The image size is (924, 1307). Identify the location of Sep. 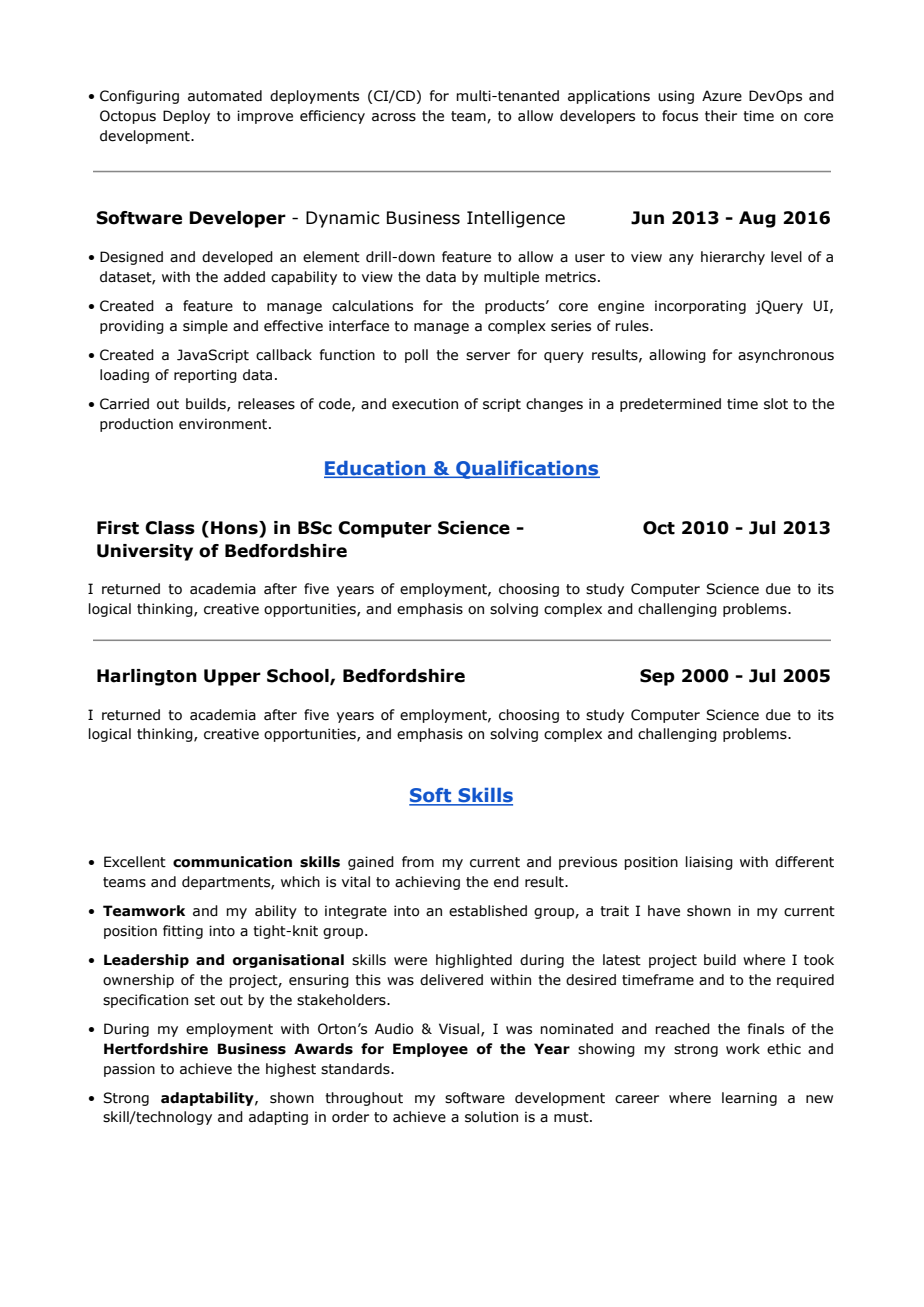
(657, 677).
